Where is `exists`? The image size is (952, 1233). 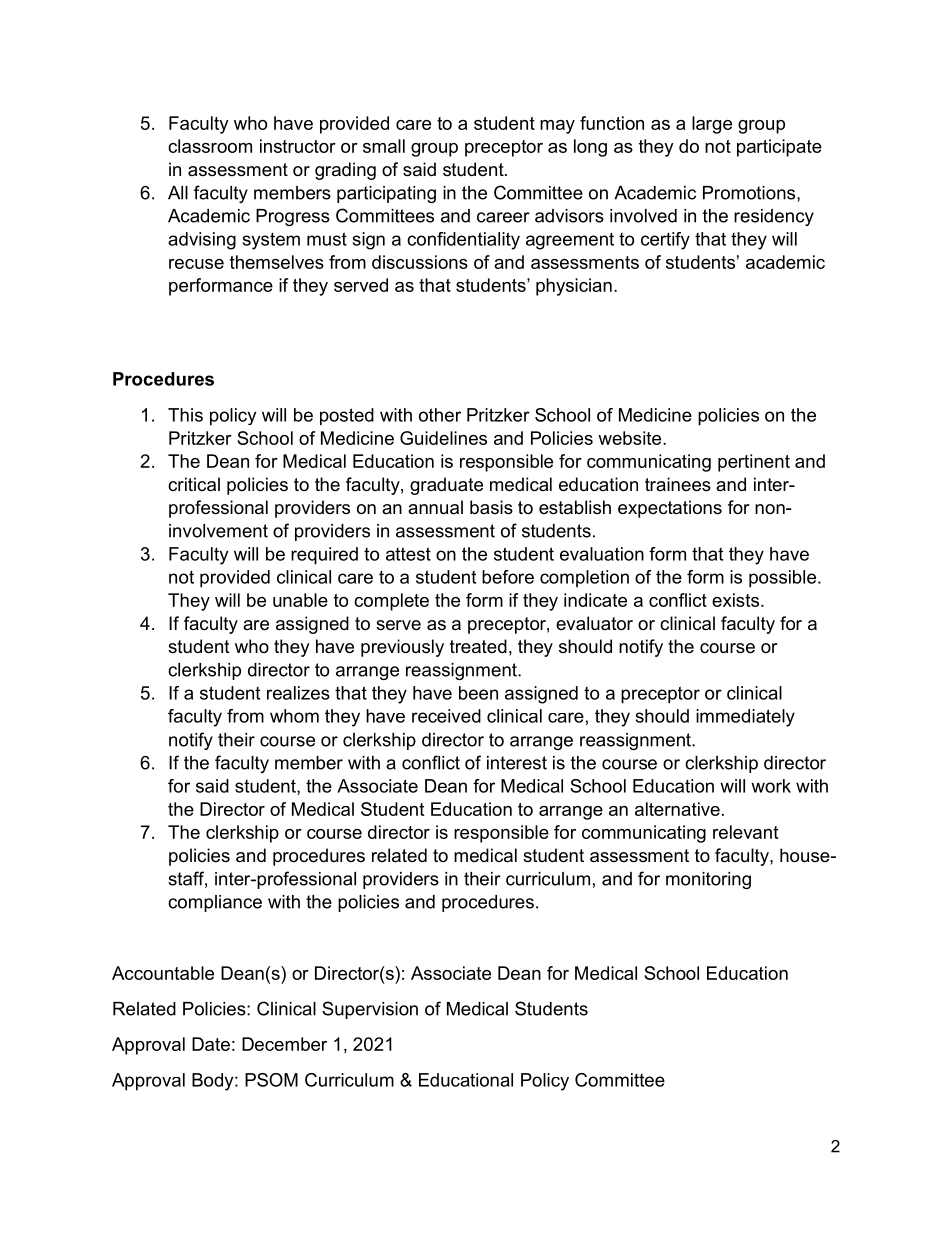
exists is located at coordinates (735, 600).
